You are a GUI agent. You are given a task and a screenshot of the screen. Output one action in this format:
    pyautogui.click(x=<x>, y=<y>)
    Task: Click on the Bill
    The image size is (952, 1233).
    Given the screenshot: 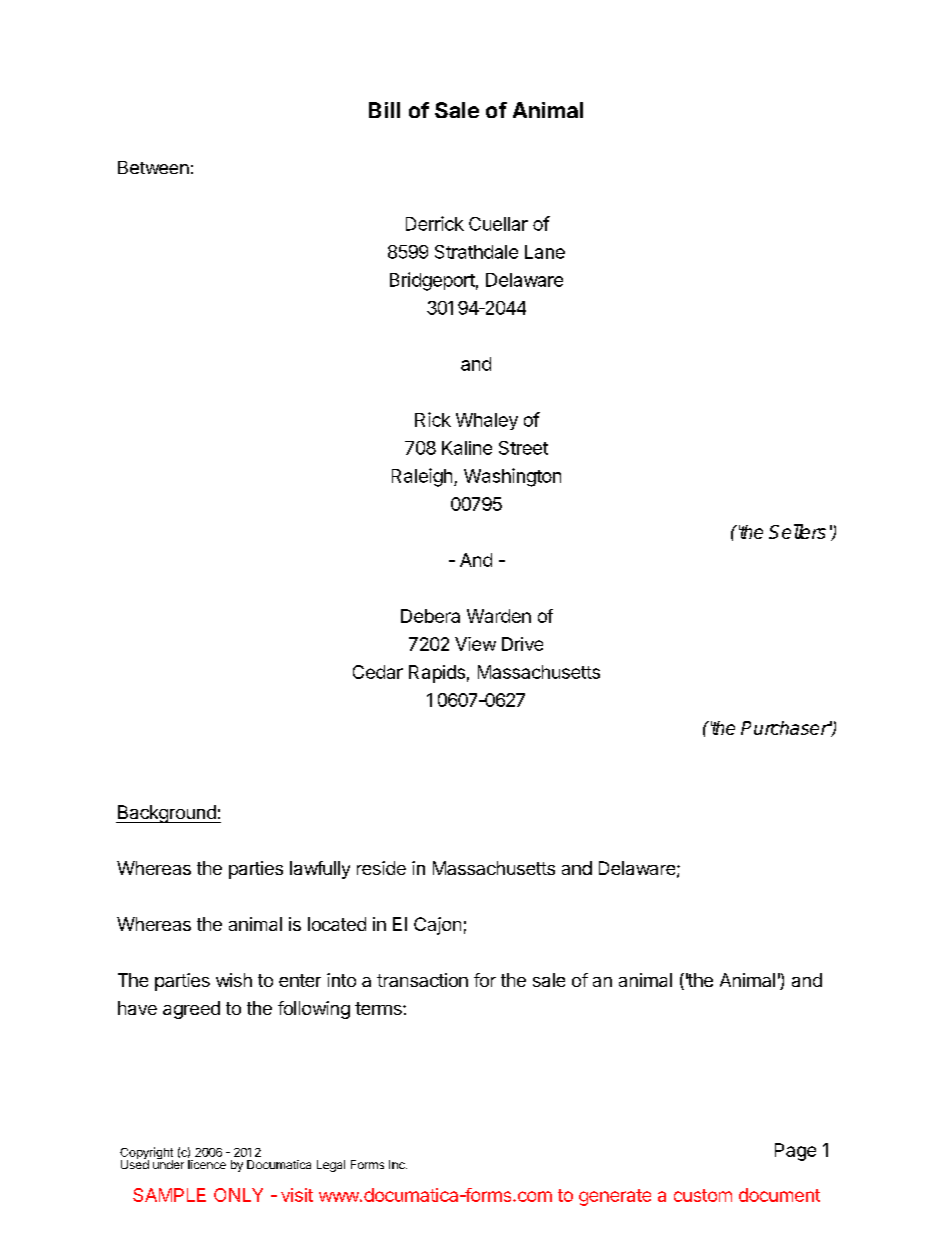 What is the action you would take?
    pyautogui.click(x=384, y=110)
